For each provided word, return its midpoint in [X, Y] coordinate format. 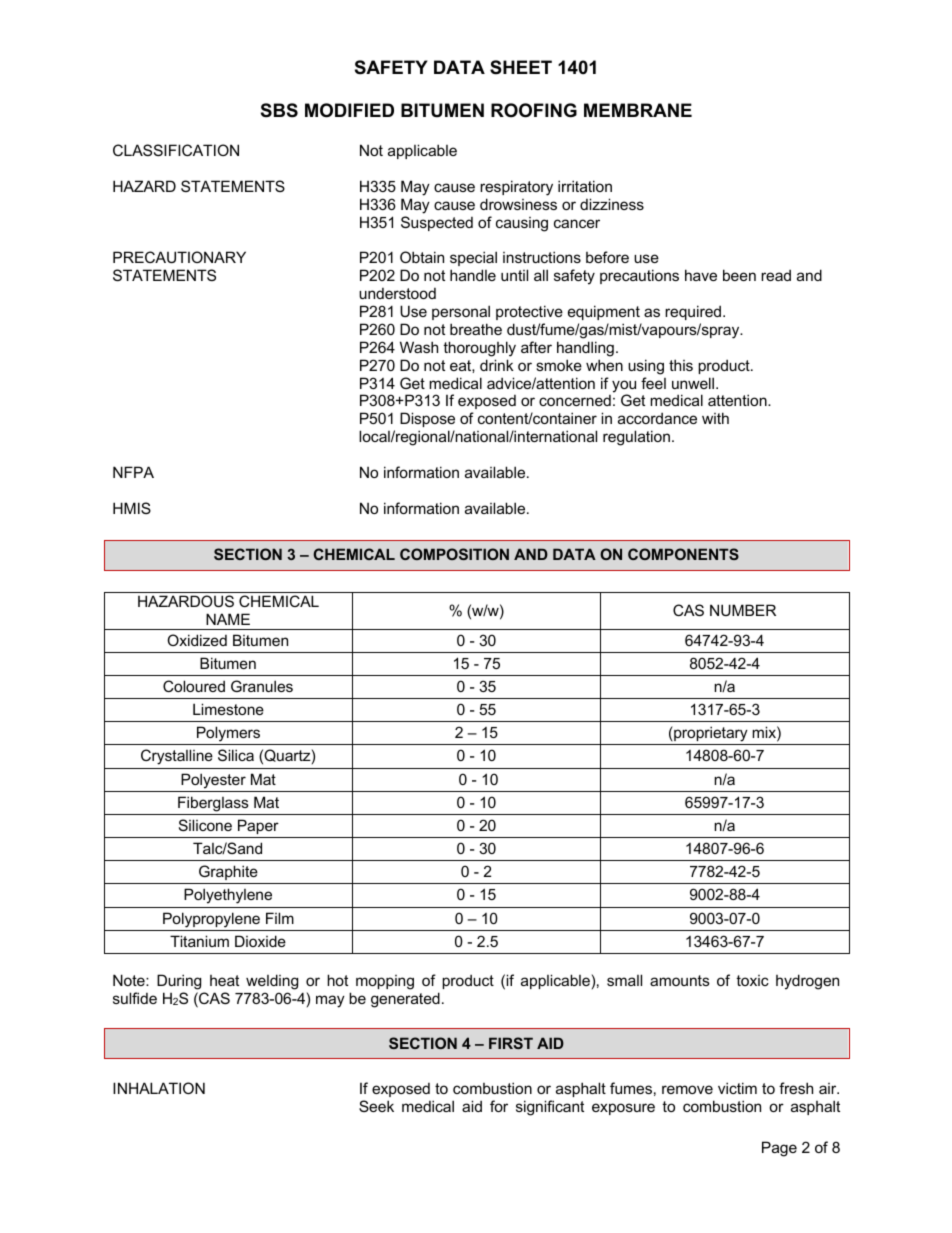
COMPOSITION [454, 554]
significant [550, 1108]
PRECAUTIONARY [179, 257]
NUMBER [743, 610]
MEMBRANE [638, 110]
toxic [752, 980]
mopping [385, 982]
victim [737, 1088]
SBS [279, 110]
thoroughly [479, 349]
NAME [228, 619]
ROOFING [534, 110]
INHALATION [159, 1088]
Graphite [228, 872]
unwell [694, 383]
